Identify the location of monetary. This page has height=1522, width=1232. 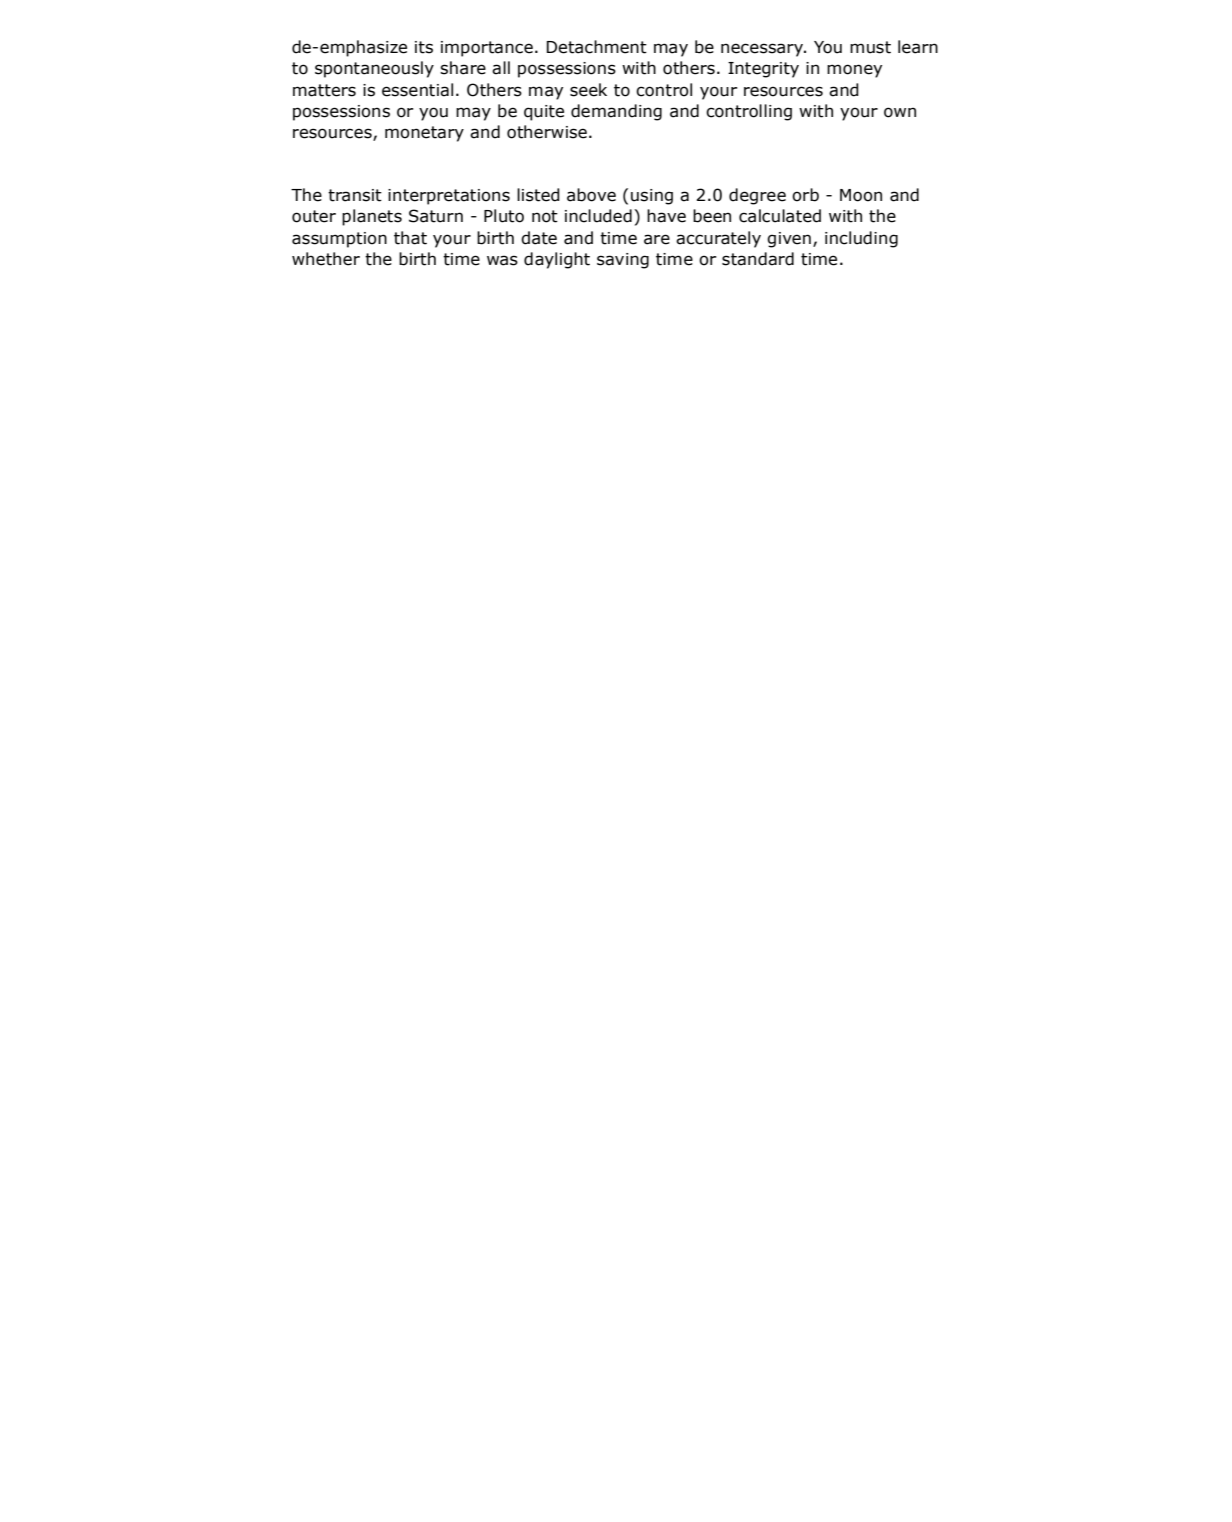
(424, 134).
